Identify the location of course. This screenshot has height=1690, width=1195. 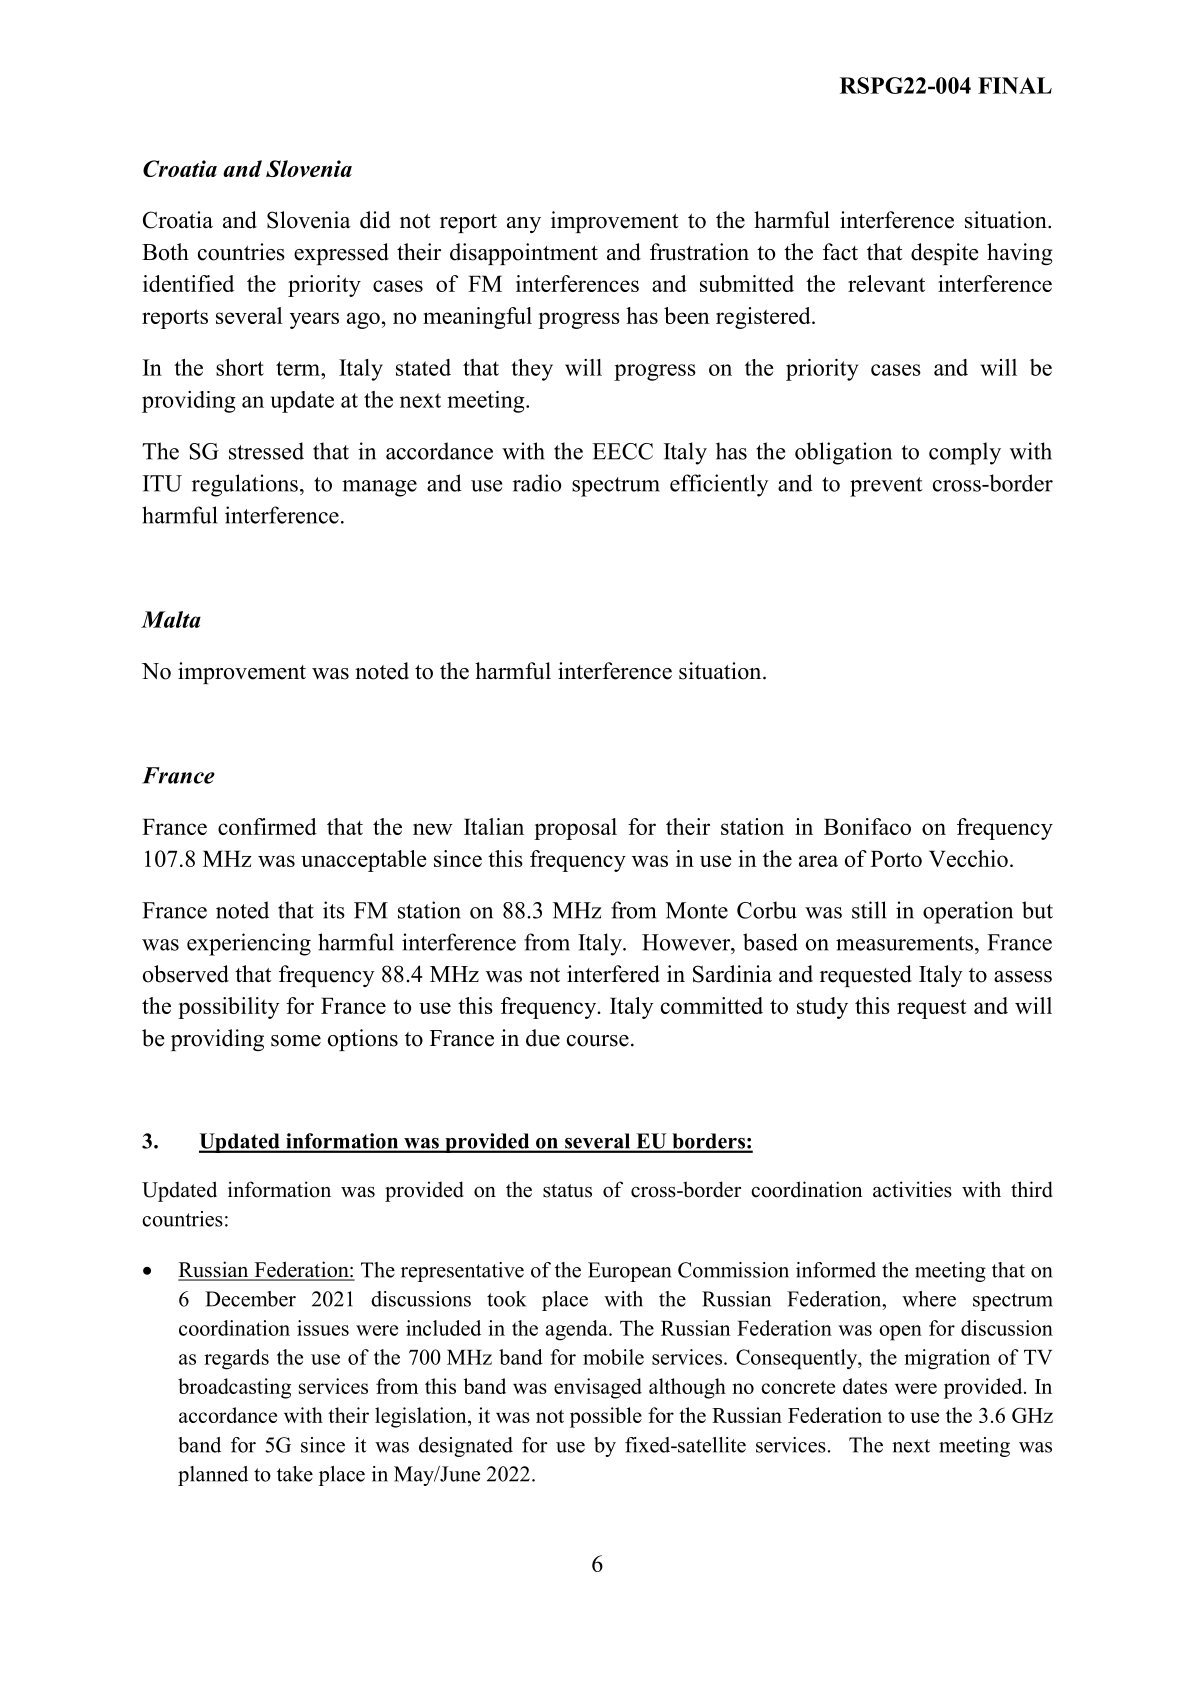
(598, 1041).
